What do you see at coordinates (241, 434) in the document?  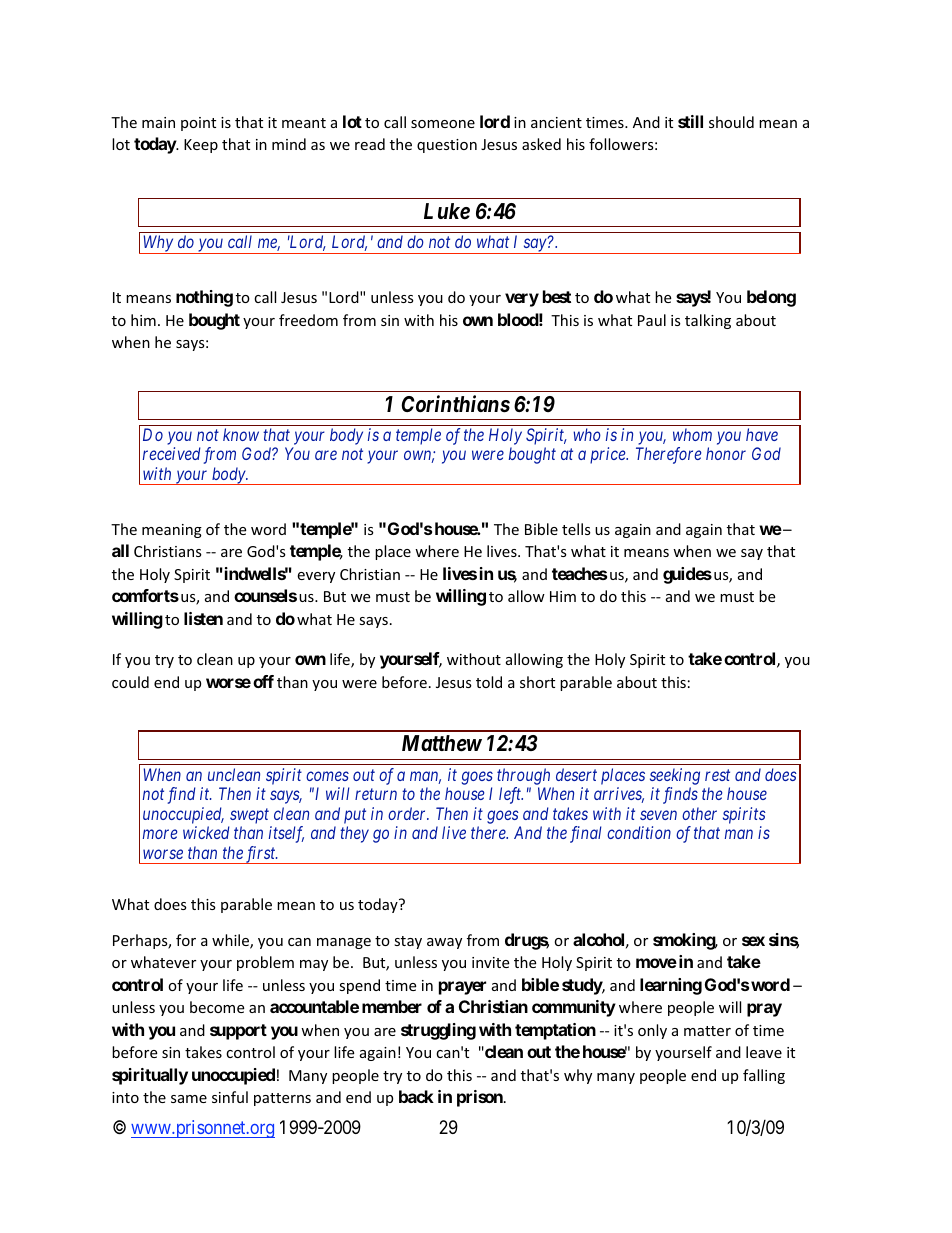 I see `know` at bounding box center [241, 434].
